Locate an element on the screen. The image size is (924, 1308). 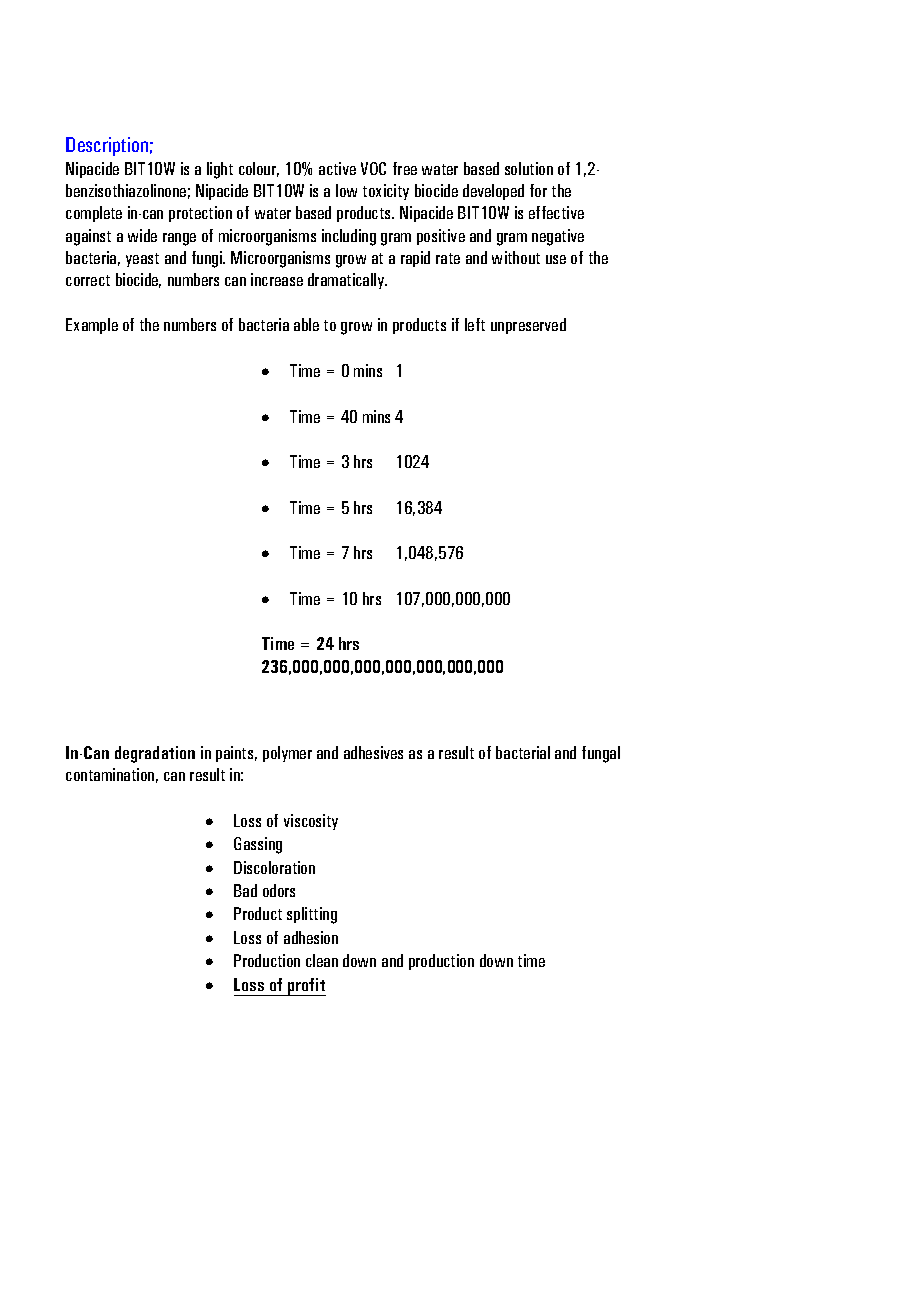
dramatically is located at coordinates (347, 281).
